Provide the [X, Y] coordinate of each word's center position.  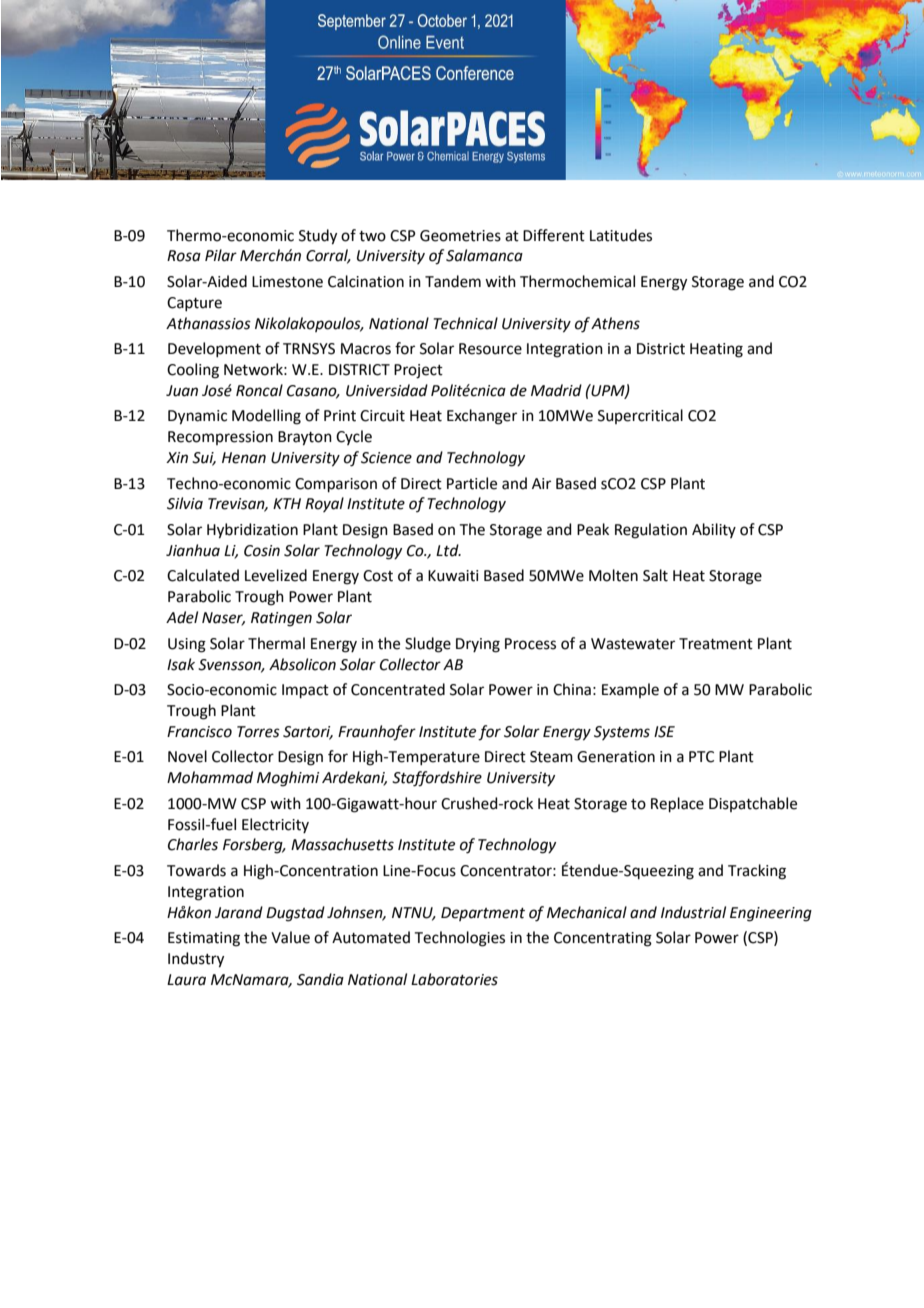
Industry [196, 960]
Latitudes [621, 235]
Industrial [693, 912]
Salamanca [484, 255]
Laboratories [454, 979]
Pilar [221, 255]
